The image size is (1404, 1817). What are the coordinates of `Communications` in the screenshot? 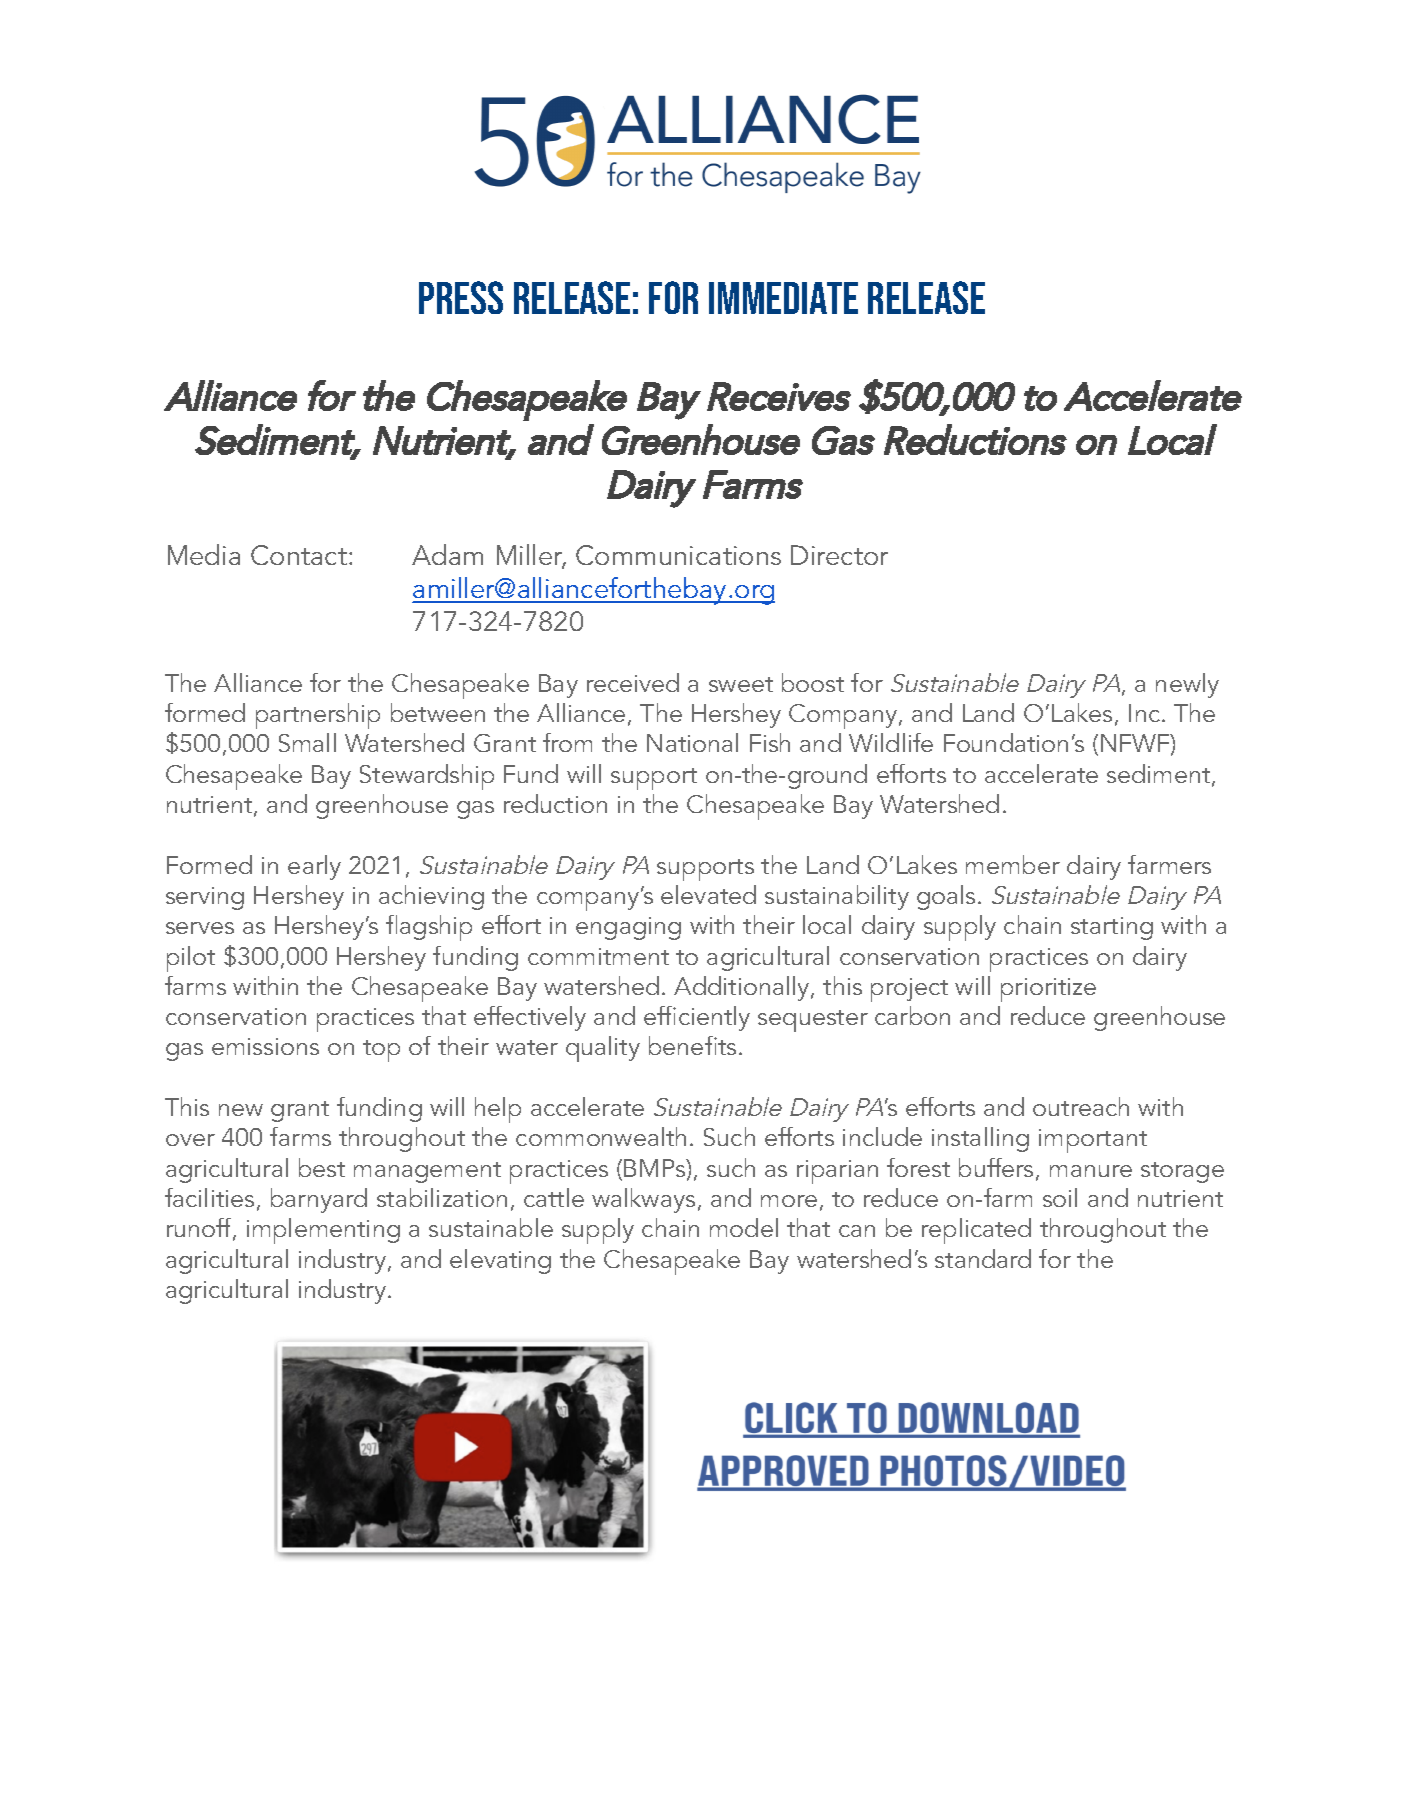 It's located at (678, 555).
